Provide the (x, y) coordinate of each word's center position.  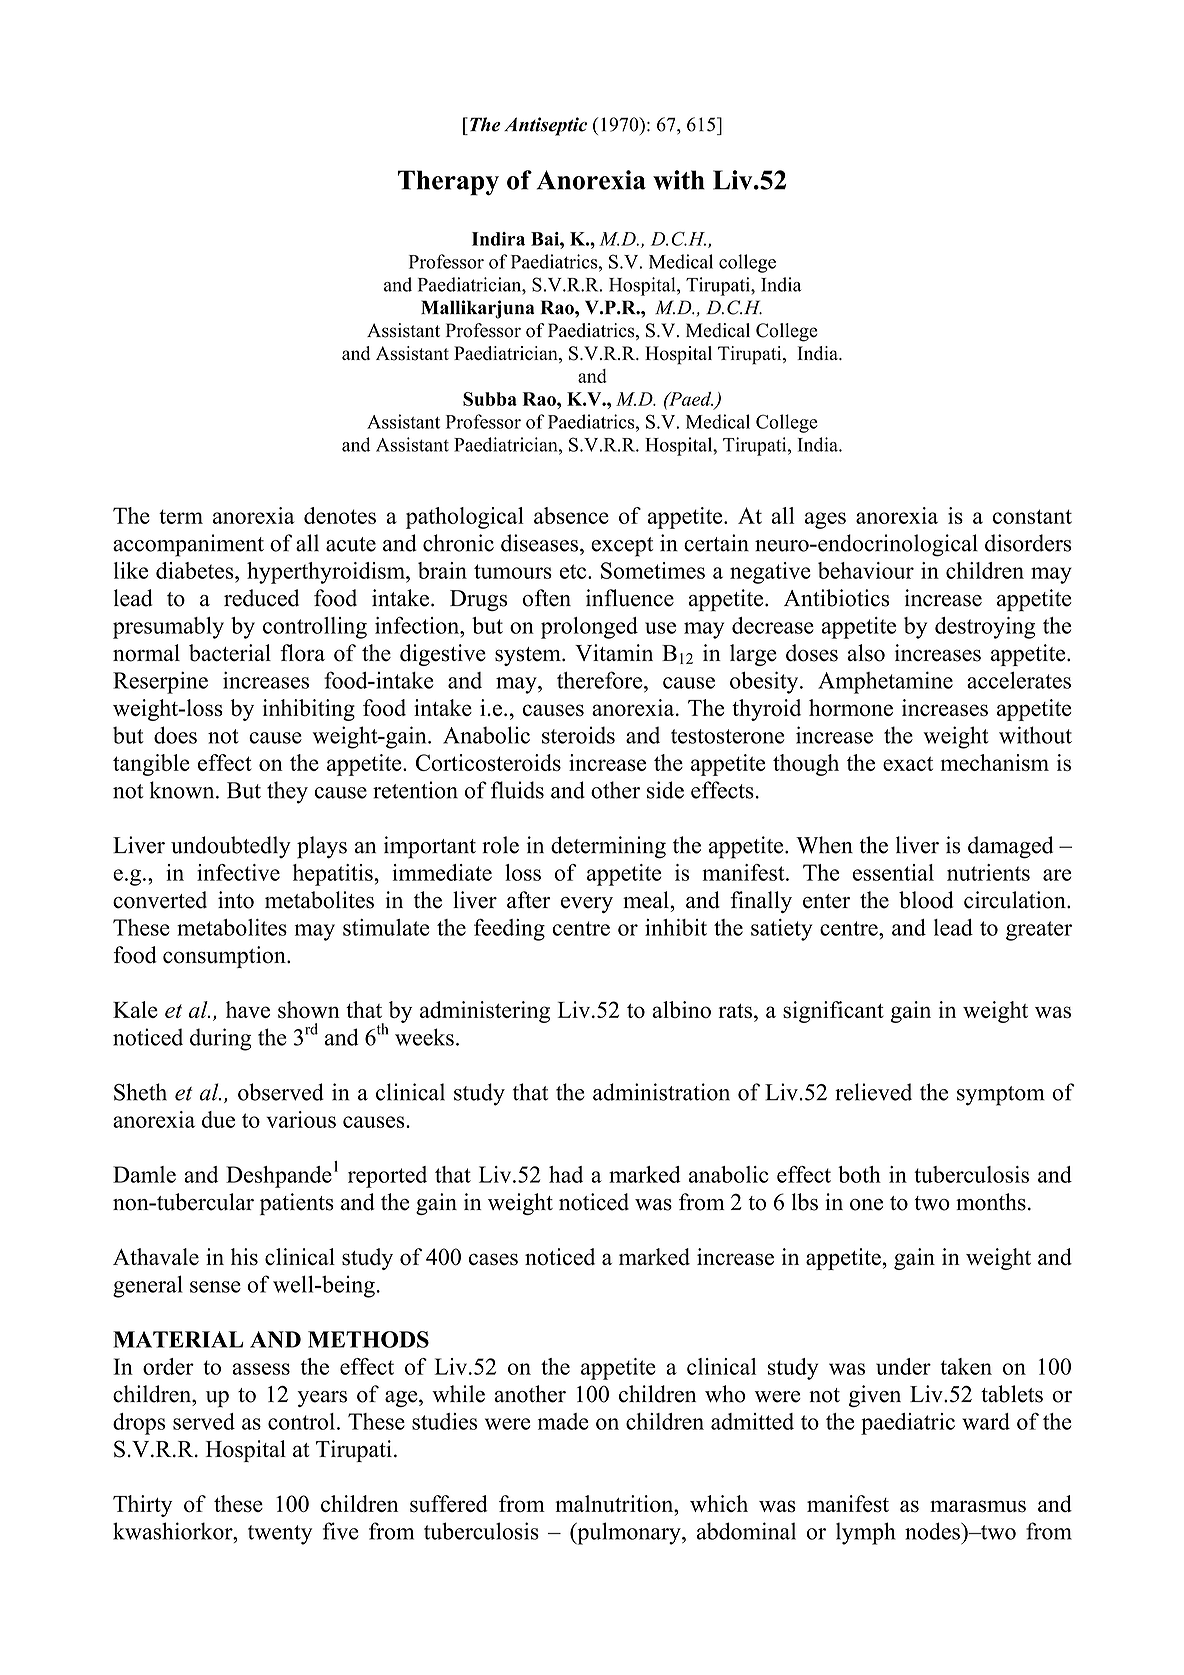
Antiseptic (545, 126)
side (665, 790)
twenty (280, 1535)
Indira (498, 239)
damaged (1010, 847)
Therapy (448, 183)
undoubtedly (231, 847)
